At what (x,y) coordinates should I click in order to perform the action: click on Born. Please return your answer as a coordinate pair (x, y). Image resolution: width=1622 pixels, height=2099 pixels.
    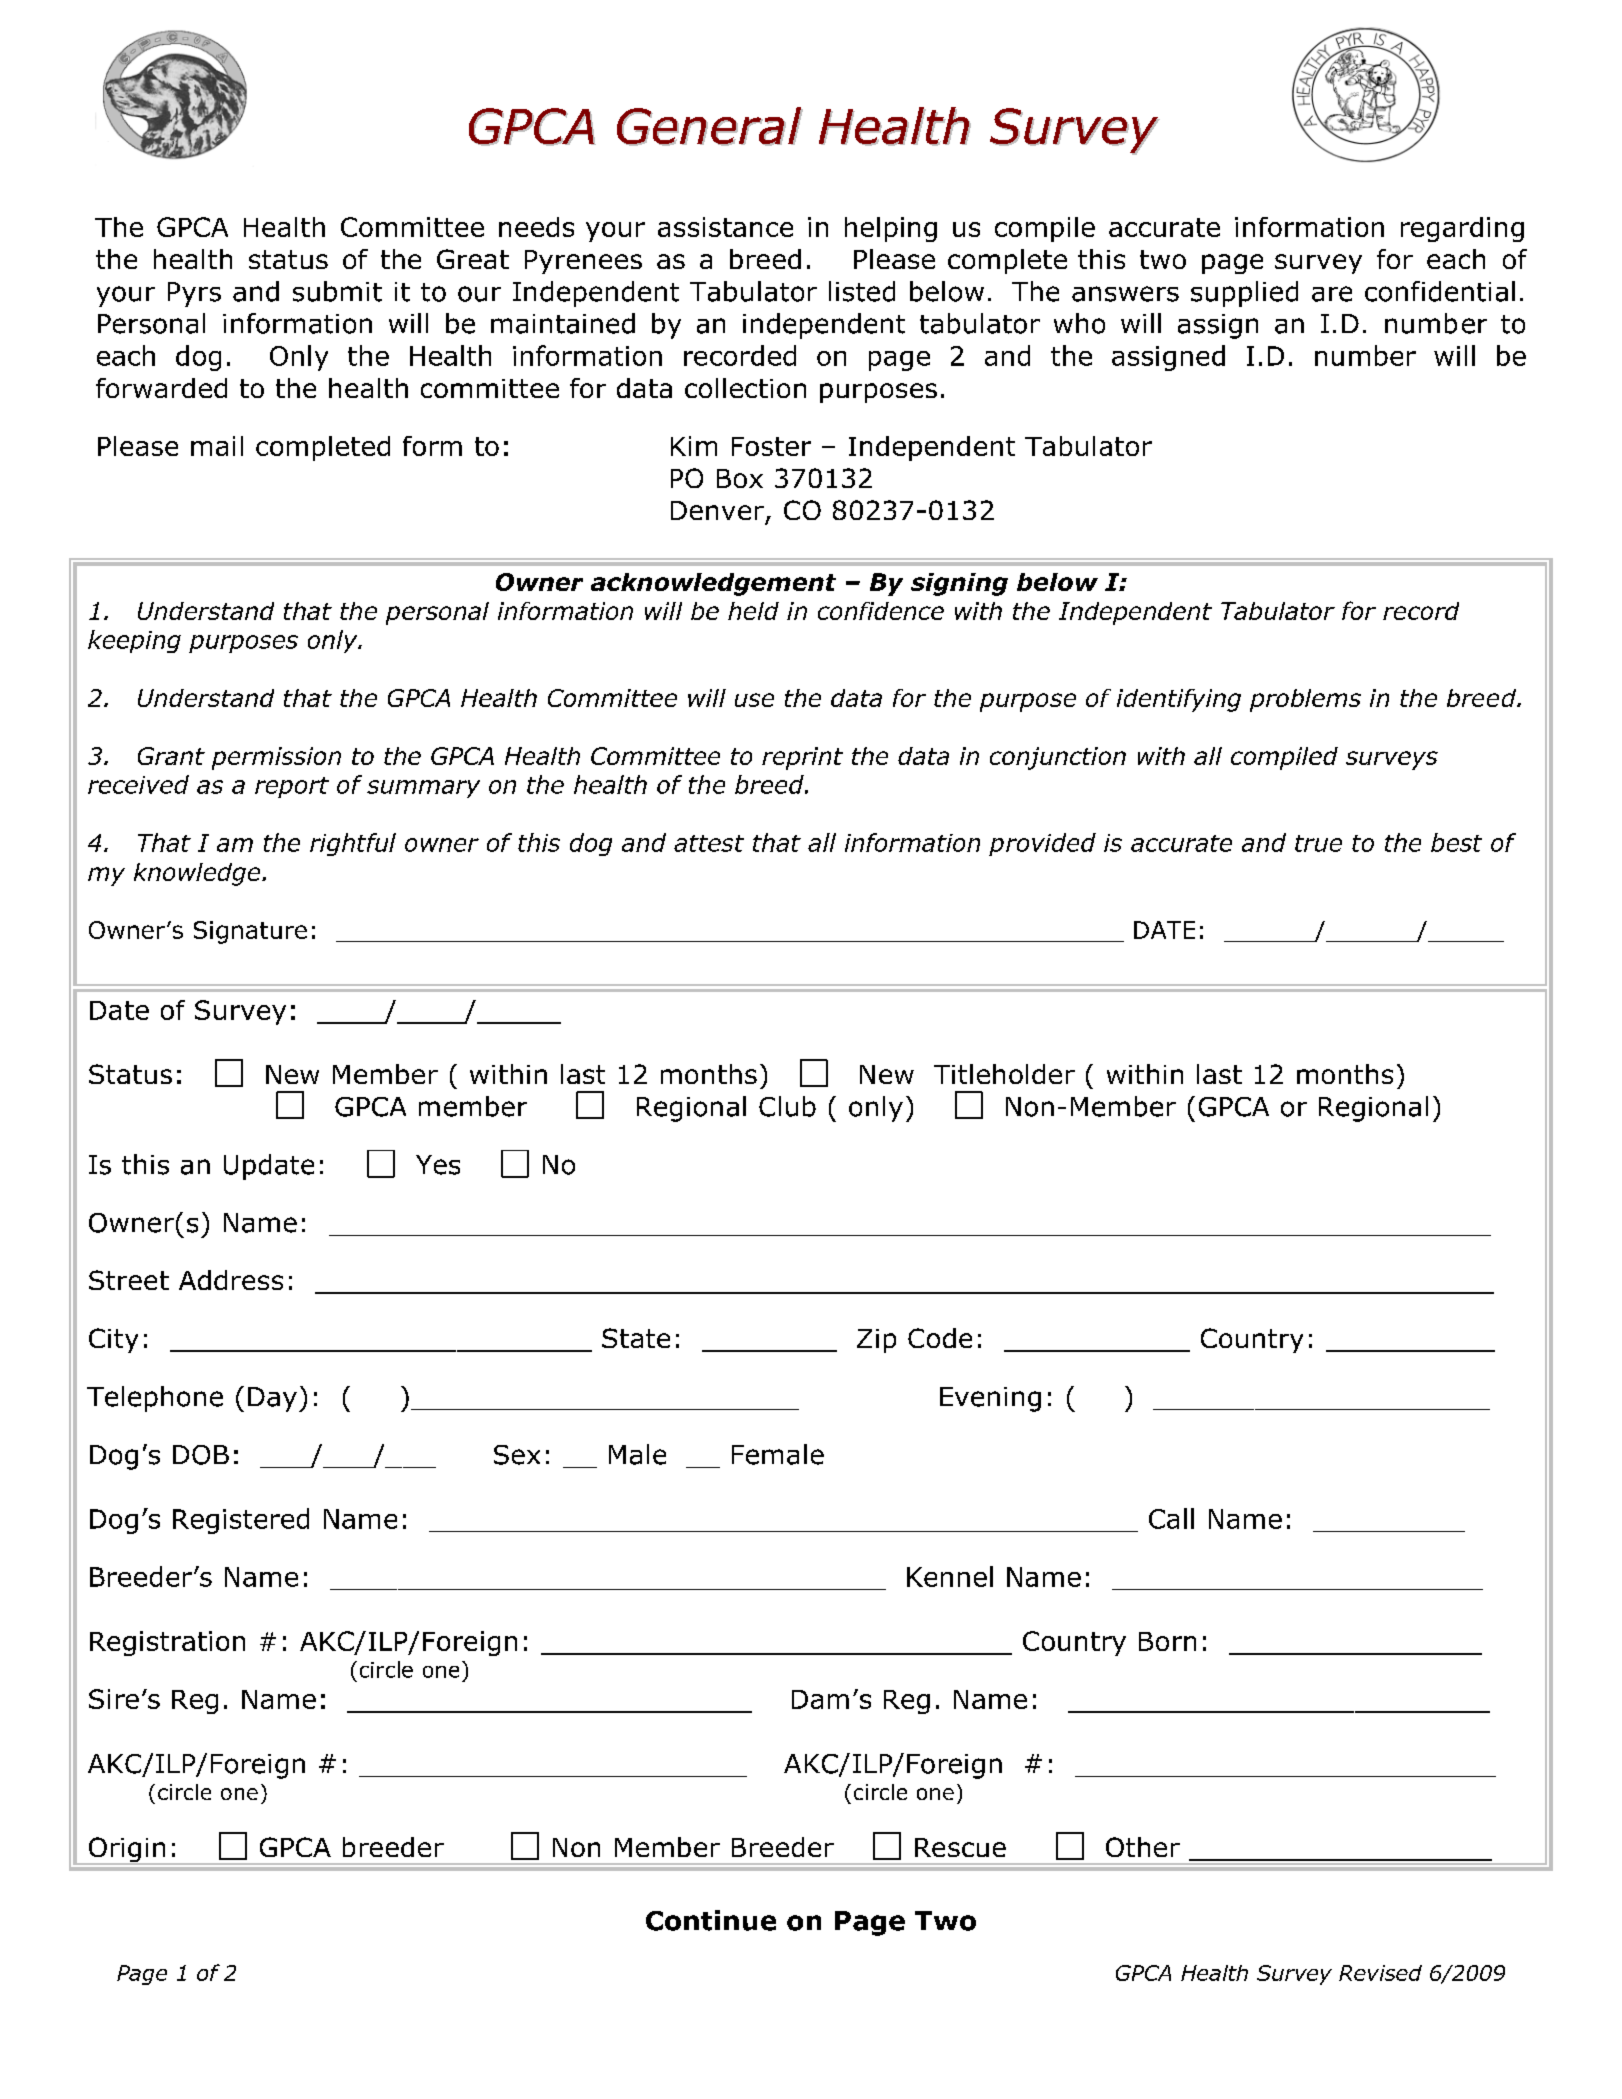
    Looking at the image, I should click on (1167, 1641).
